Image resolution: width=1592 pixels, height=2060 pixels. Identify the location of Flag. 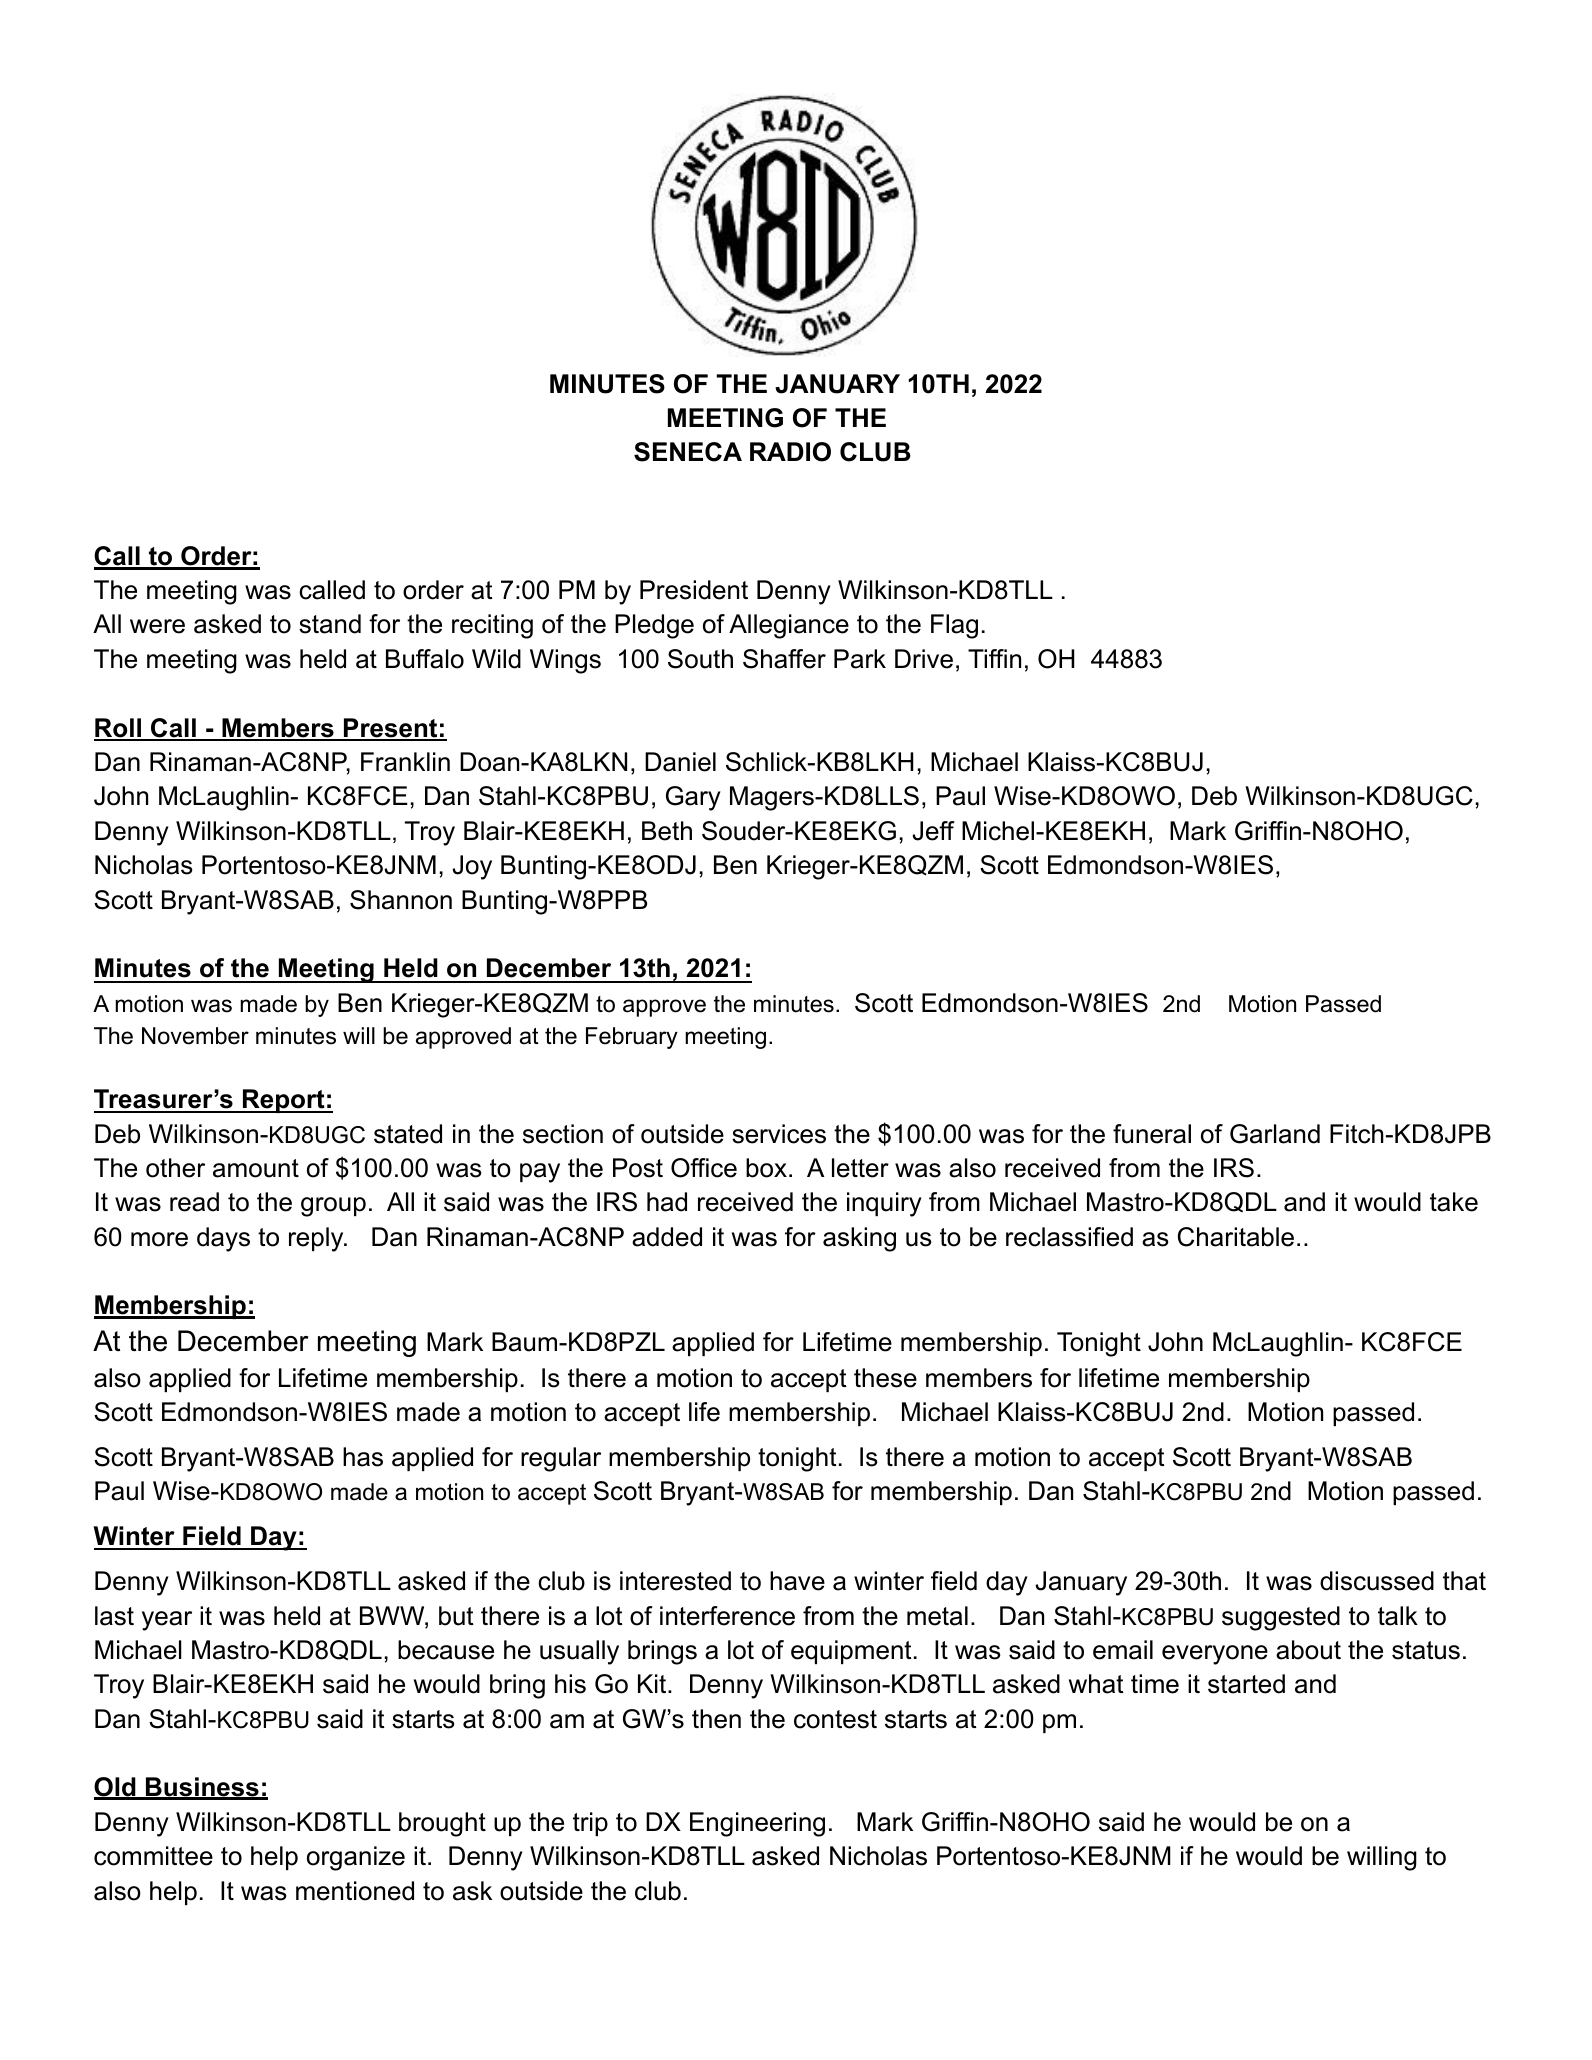
(954, 626).
